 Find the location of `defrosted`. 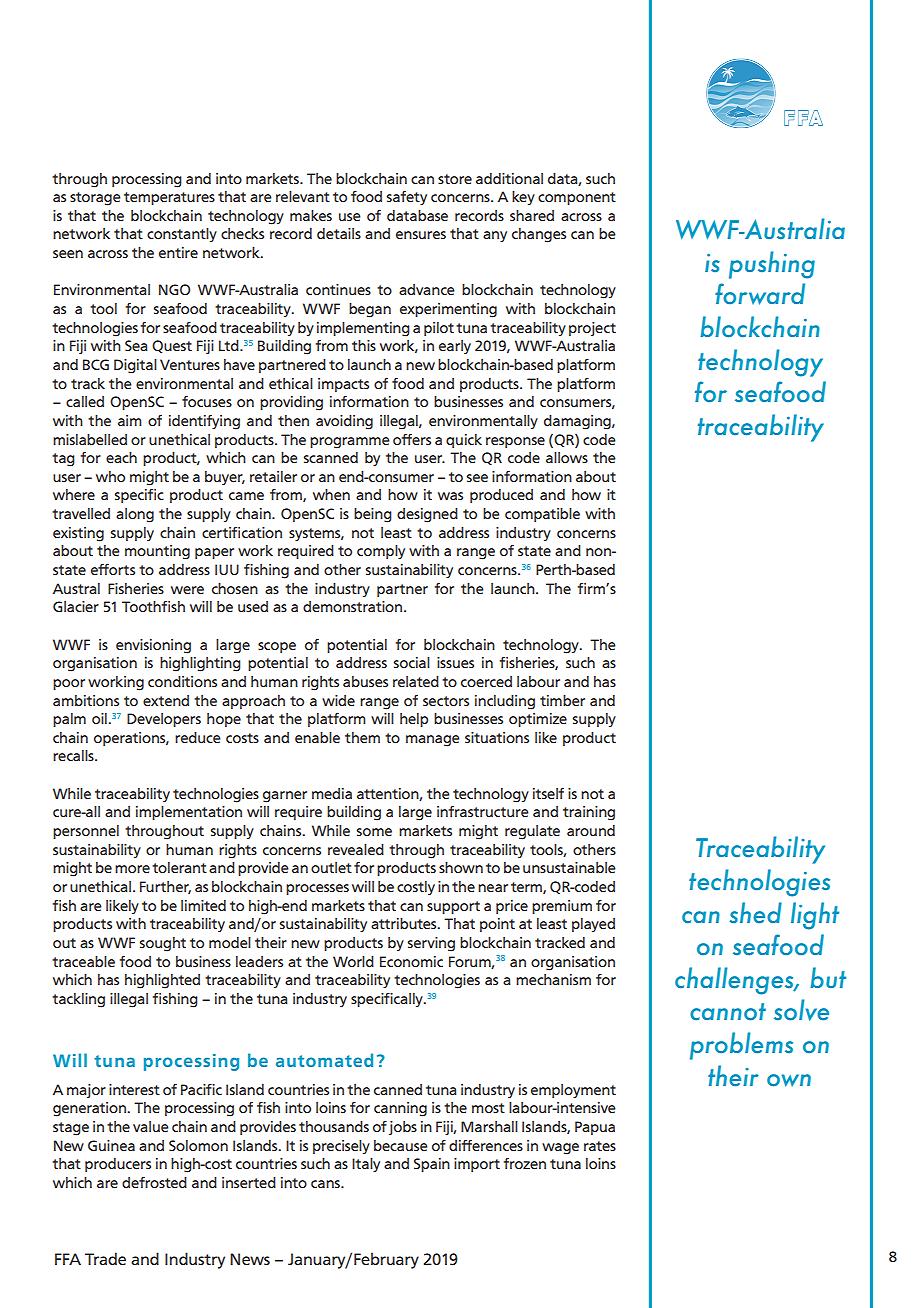

defrosted is located at coordinates (154, 1182).
